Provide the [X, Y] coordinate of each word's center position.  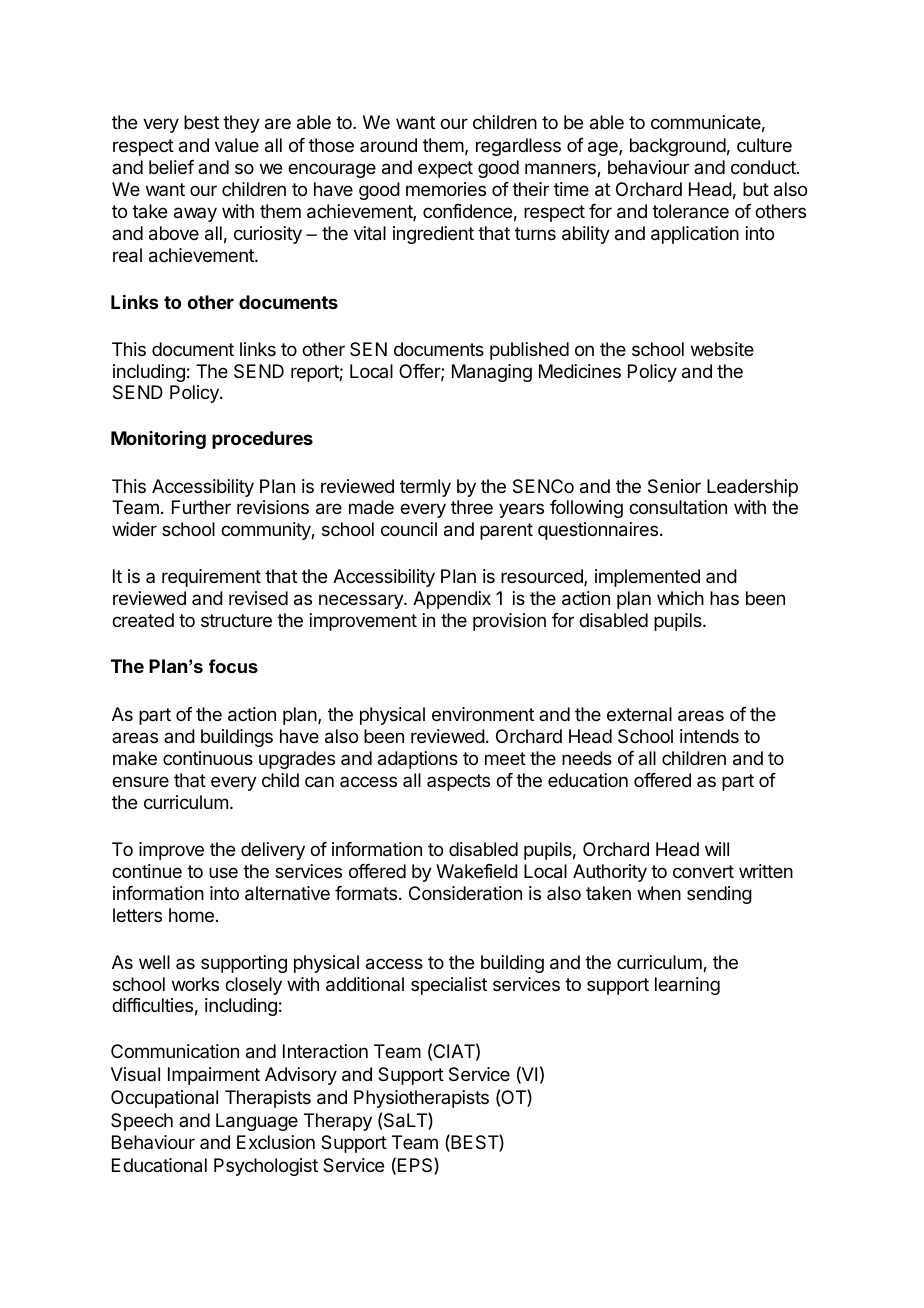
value [237, 145]
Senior [674, 486]
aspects [458, 782]
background [678, 147]
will [717, 849]
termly [425, 488]
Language [257, 1122]
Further [201, 507]
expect [445, 169]
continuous [208, 758]
